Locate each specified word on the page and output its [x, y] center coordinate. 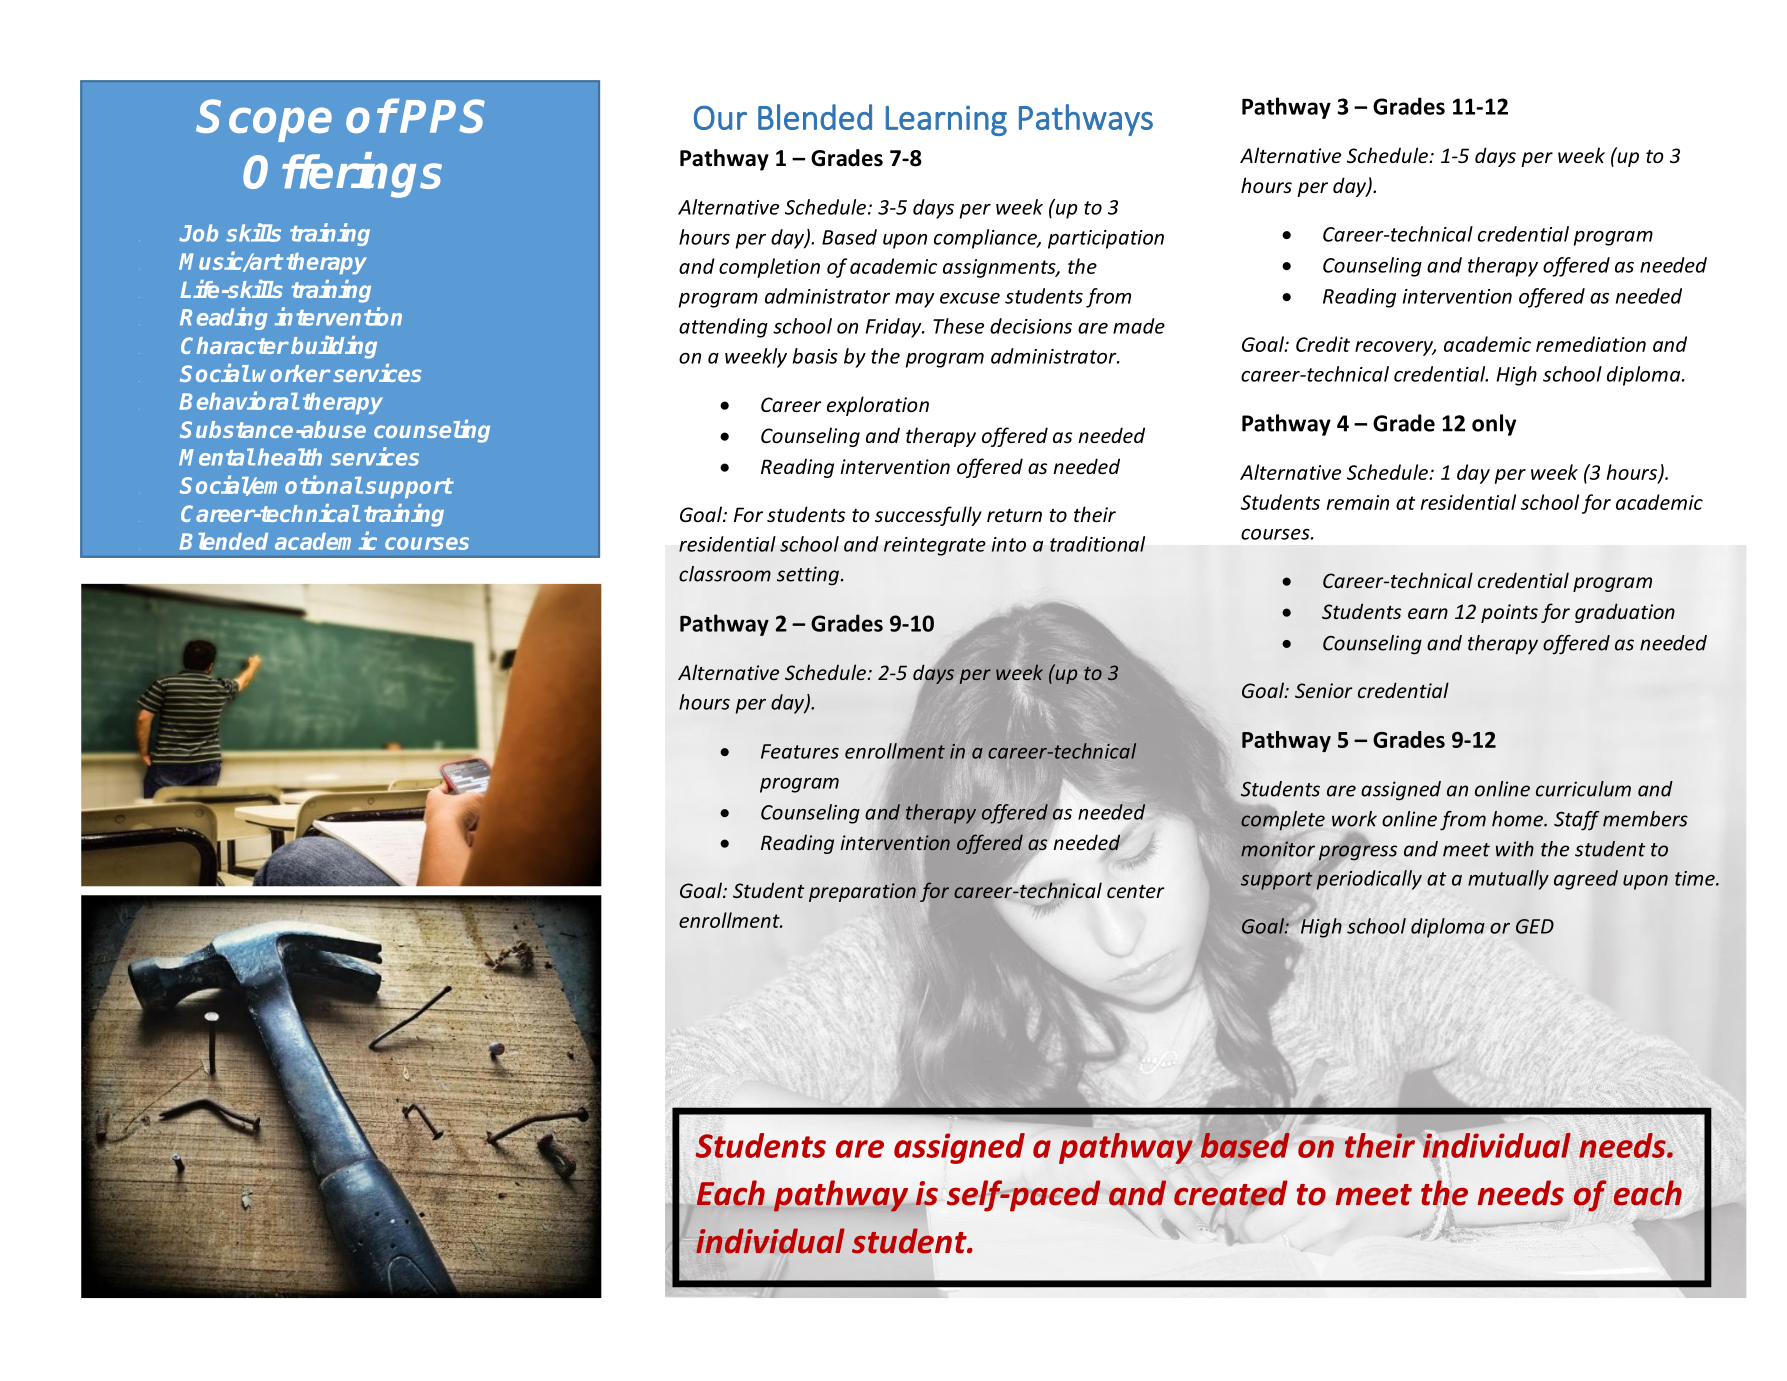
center [1135, 891]
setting [809, 576]
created [1231, 1194]
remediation [1591, 344]
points [1509, 613]
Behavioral [239, 400]
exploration [878, 406]
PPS [442, 116]
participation [1106, 239]
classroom [725, 574]
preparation [862, 892]
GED [1535, 926]
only [1494, 425]
